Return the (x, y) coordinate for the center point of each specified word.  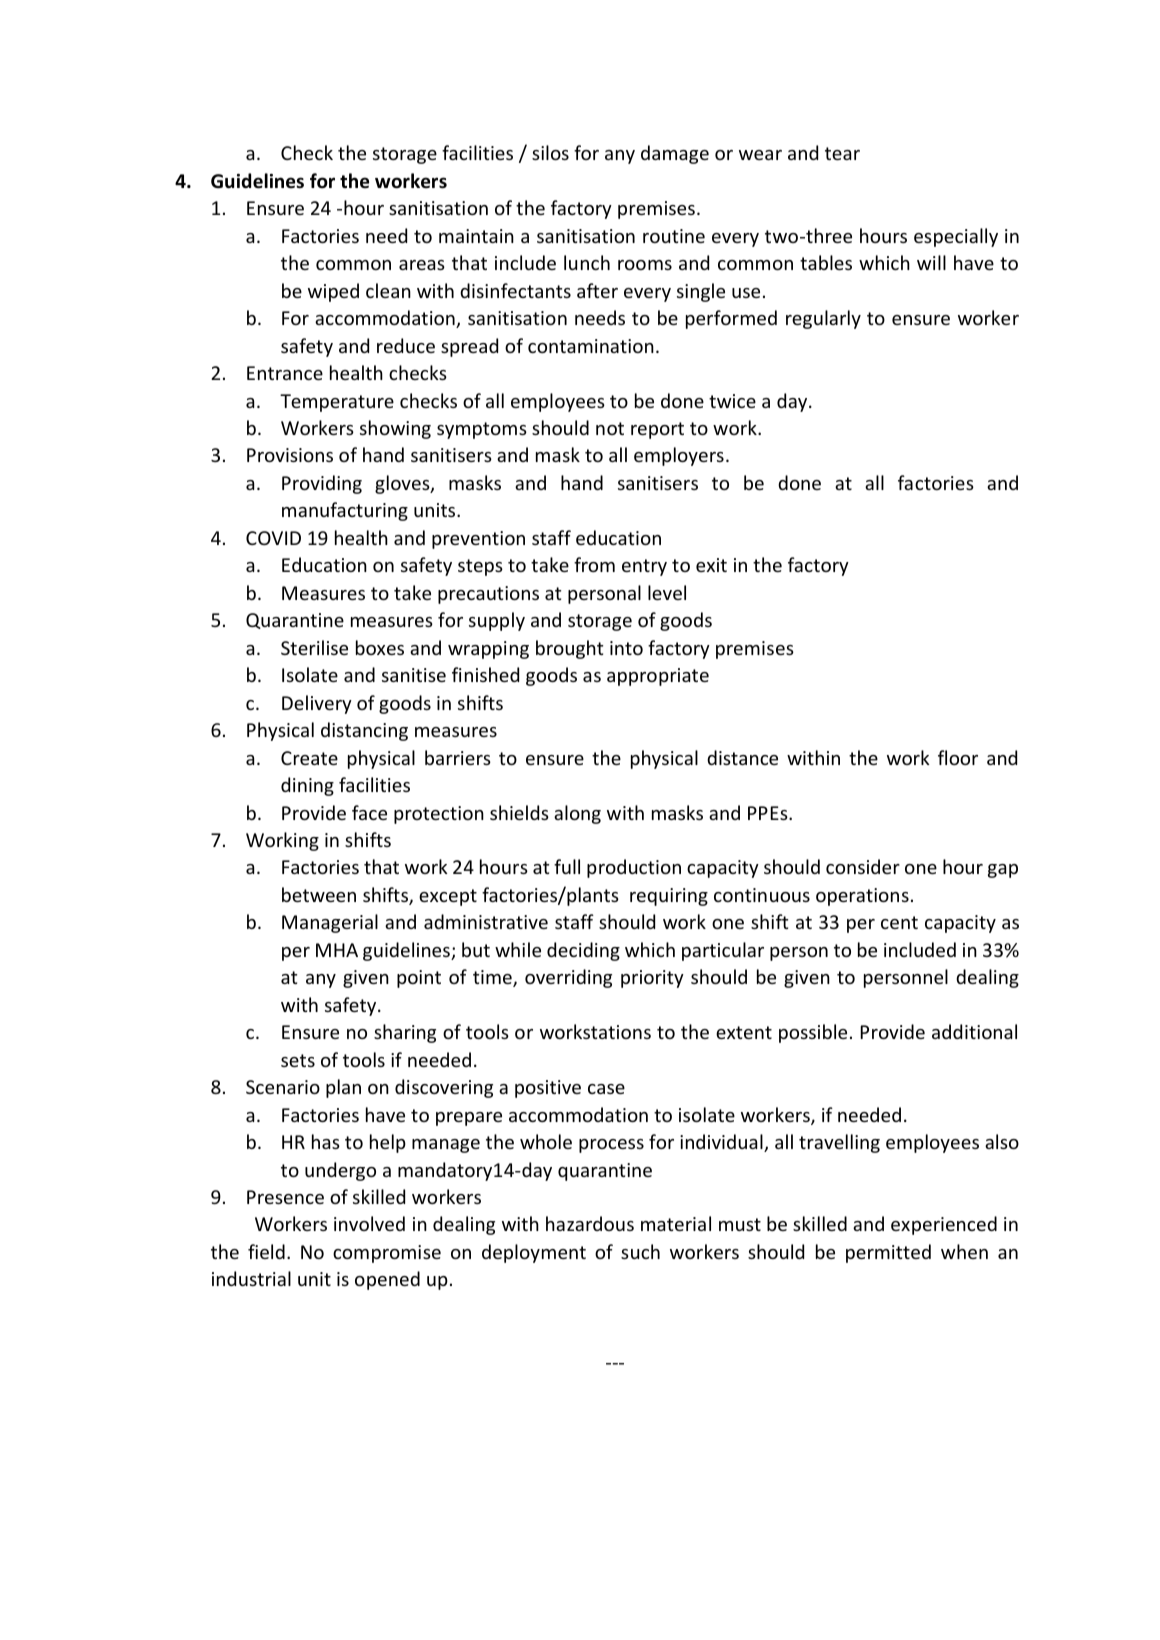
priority (652, 979)
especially (956, 237)
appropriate (658, 677)
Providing (322, 484)
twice (732, 401)
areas (422, 265)
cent (899, 922)
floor (958, 757)
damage (675, 154)
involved (369, 1223)
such (640, 1251)
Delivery (317, 704)
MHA (337, 950)
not (610, 428)
